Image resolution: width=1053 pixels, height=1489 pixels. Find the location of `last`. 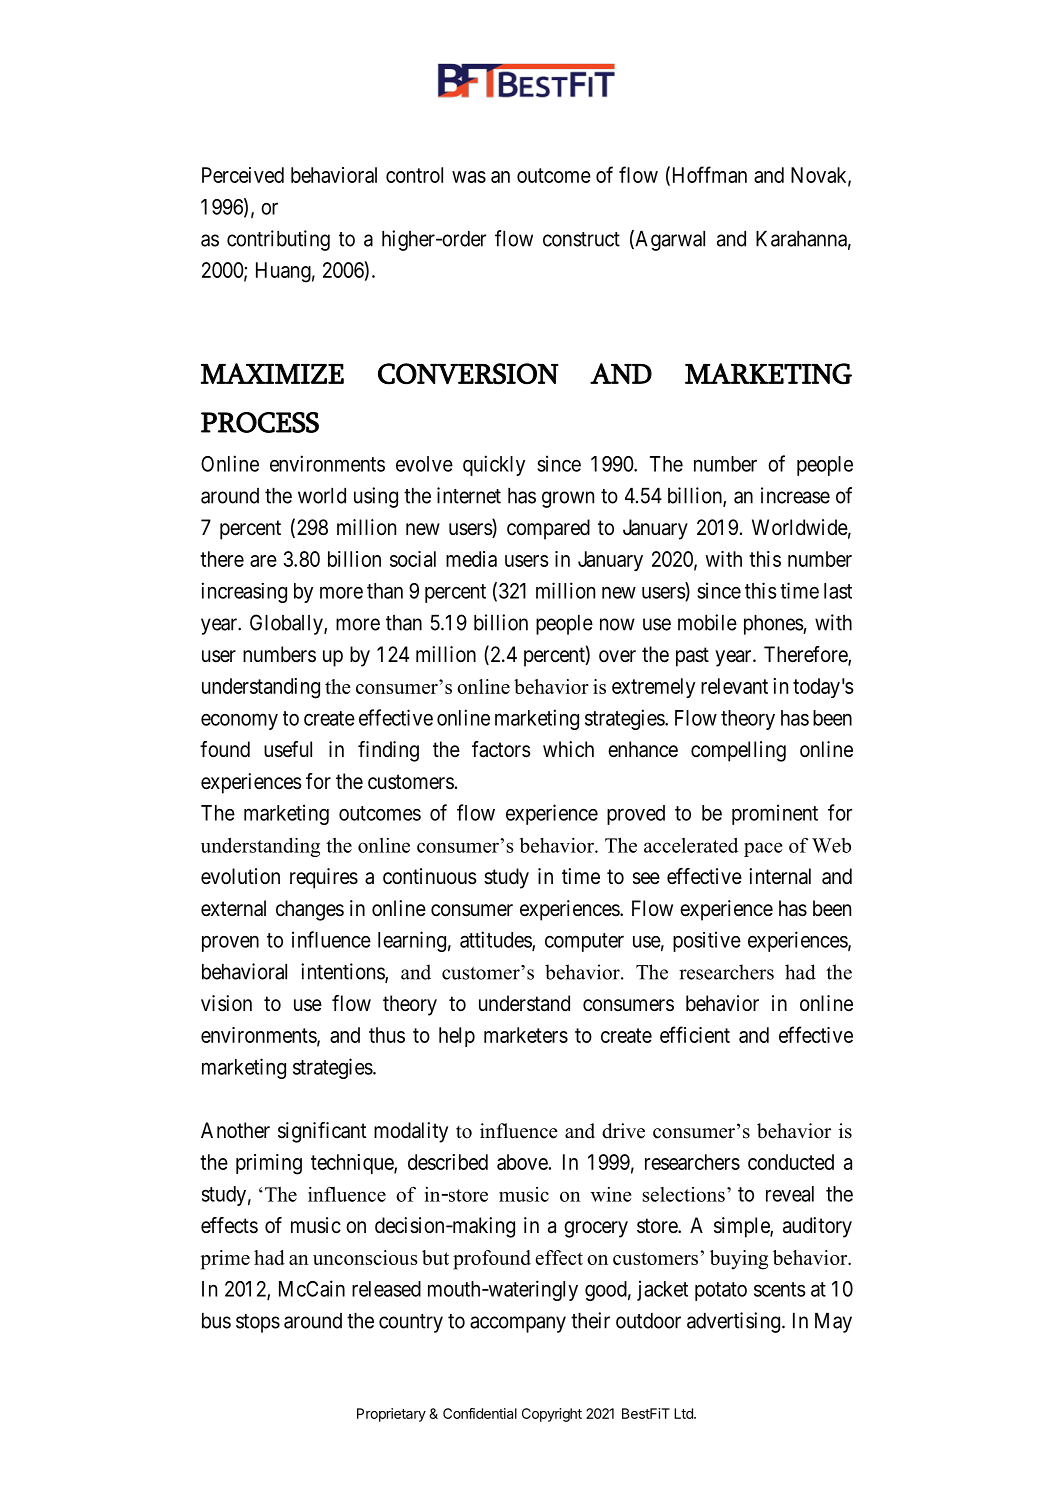

last is located at coordinates (838, 591).
